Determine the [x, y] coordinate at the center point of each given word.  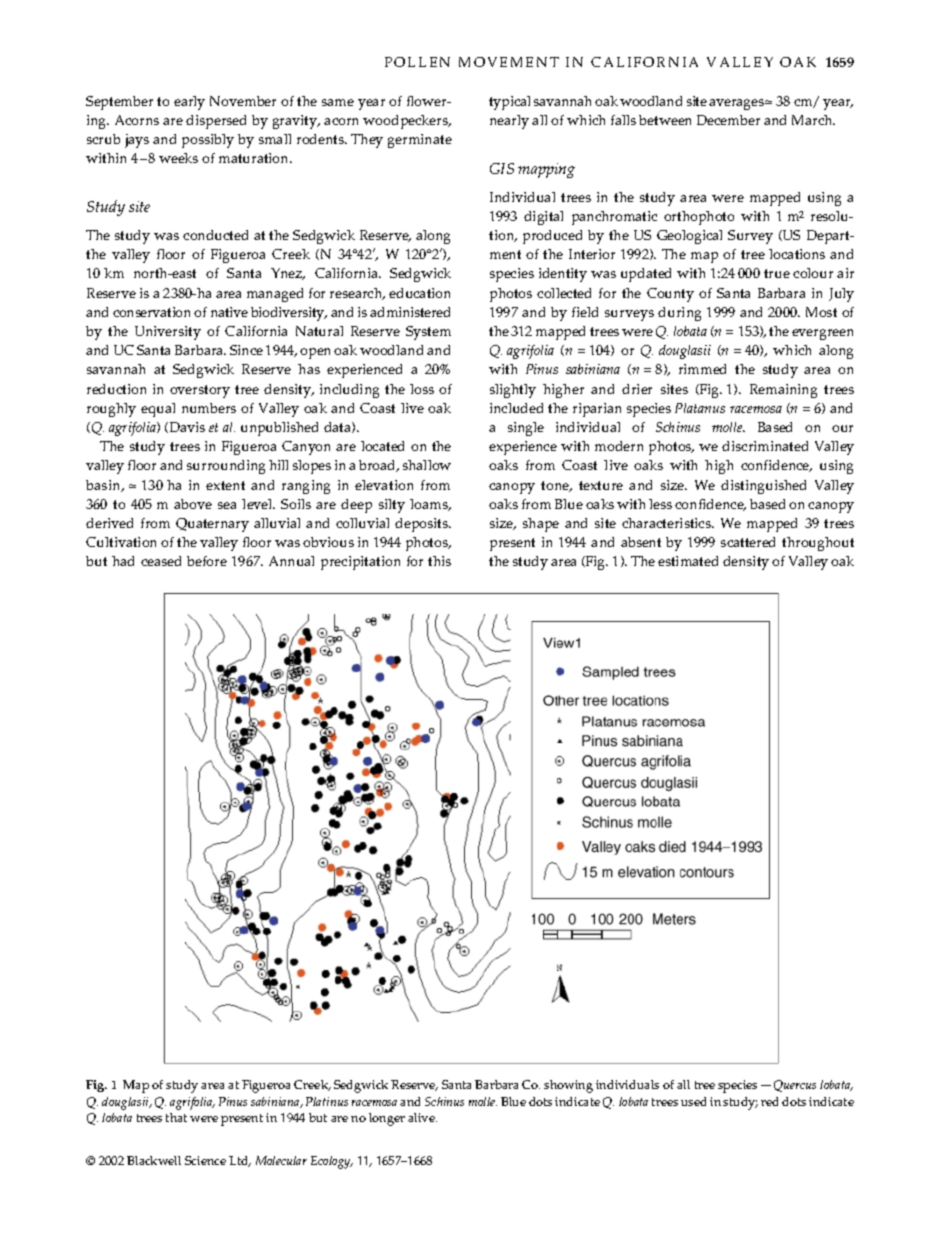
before [207, 561]
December [728, 120]
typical [509, 103]
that [176, 1117]
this [439, 561]
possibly [208, 141]
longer [387, 1119]
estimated [688, 561]
